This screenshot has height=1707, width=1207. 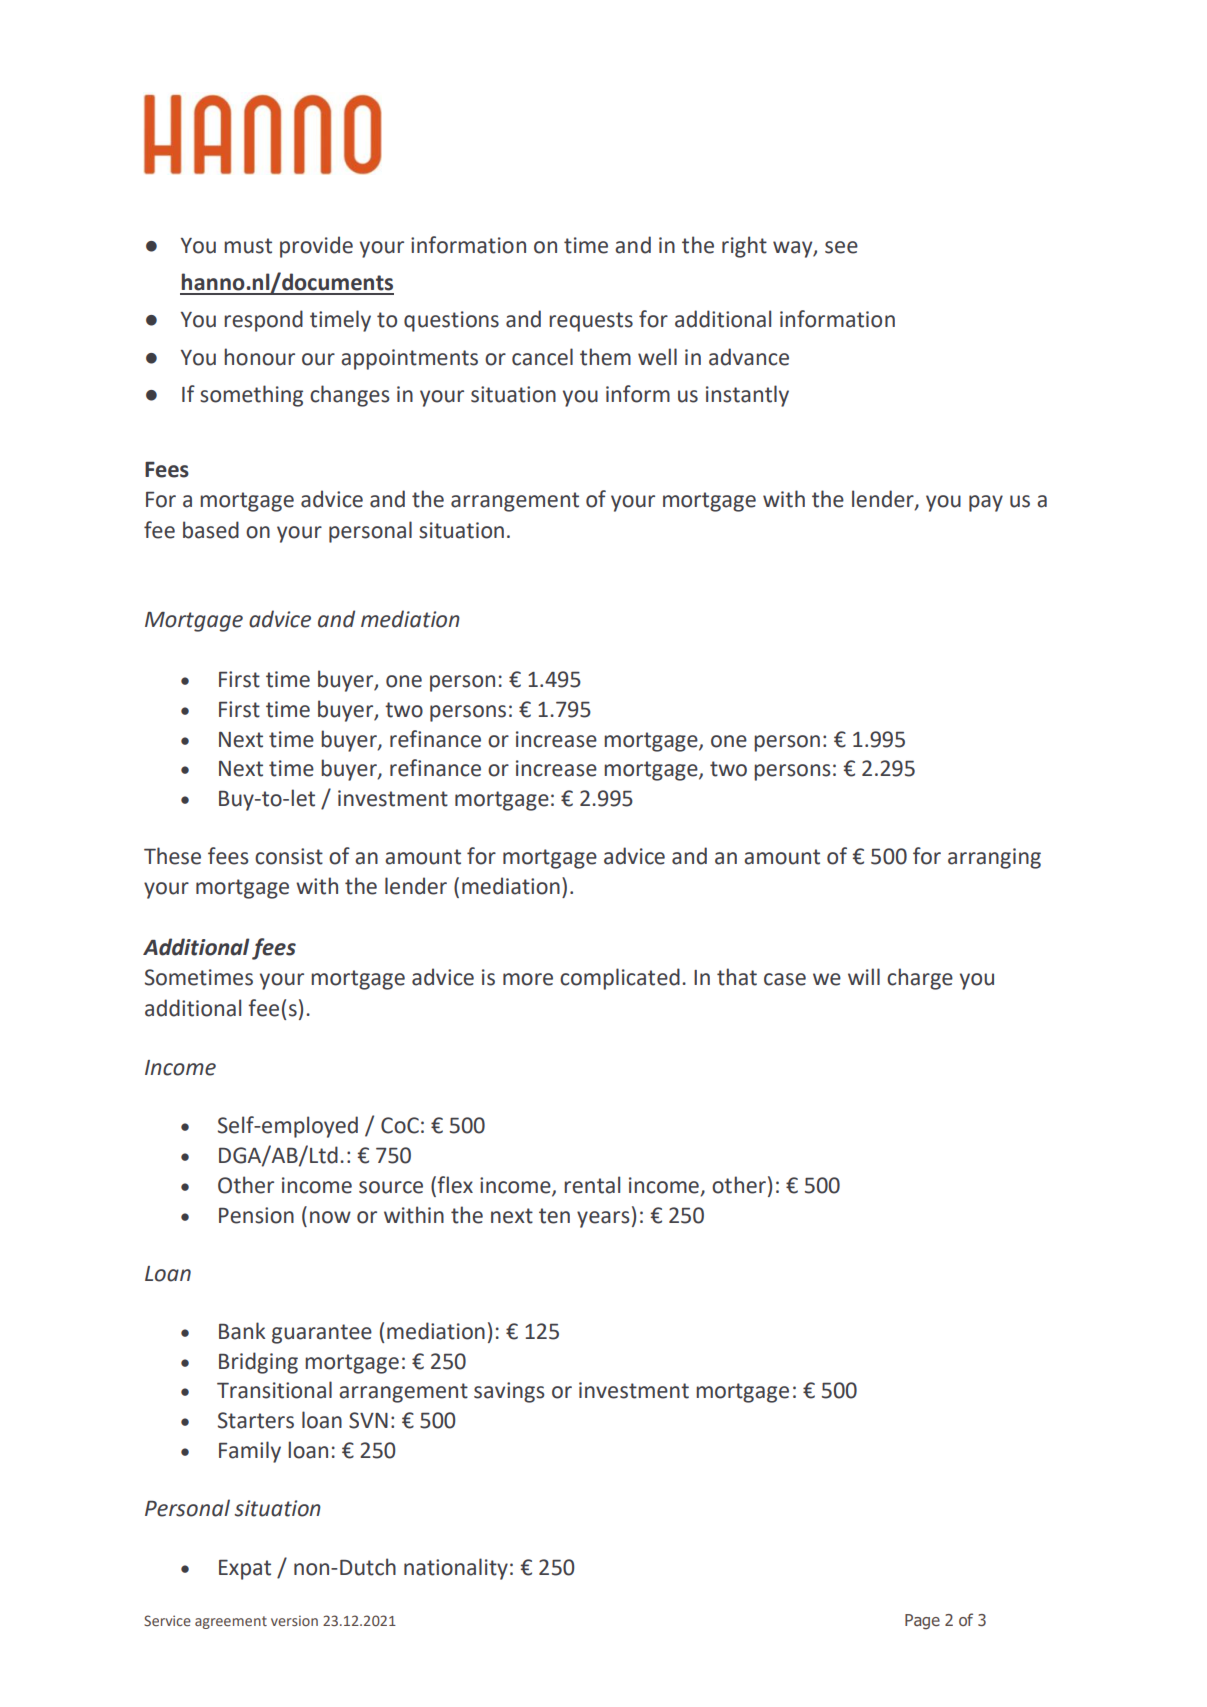 What do you see at coordinates (456, 1569) in the screenshot?
I see `nationality` at bounding box center [456, 1569].
